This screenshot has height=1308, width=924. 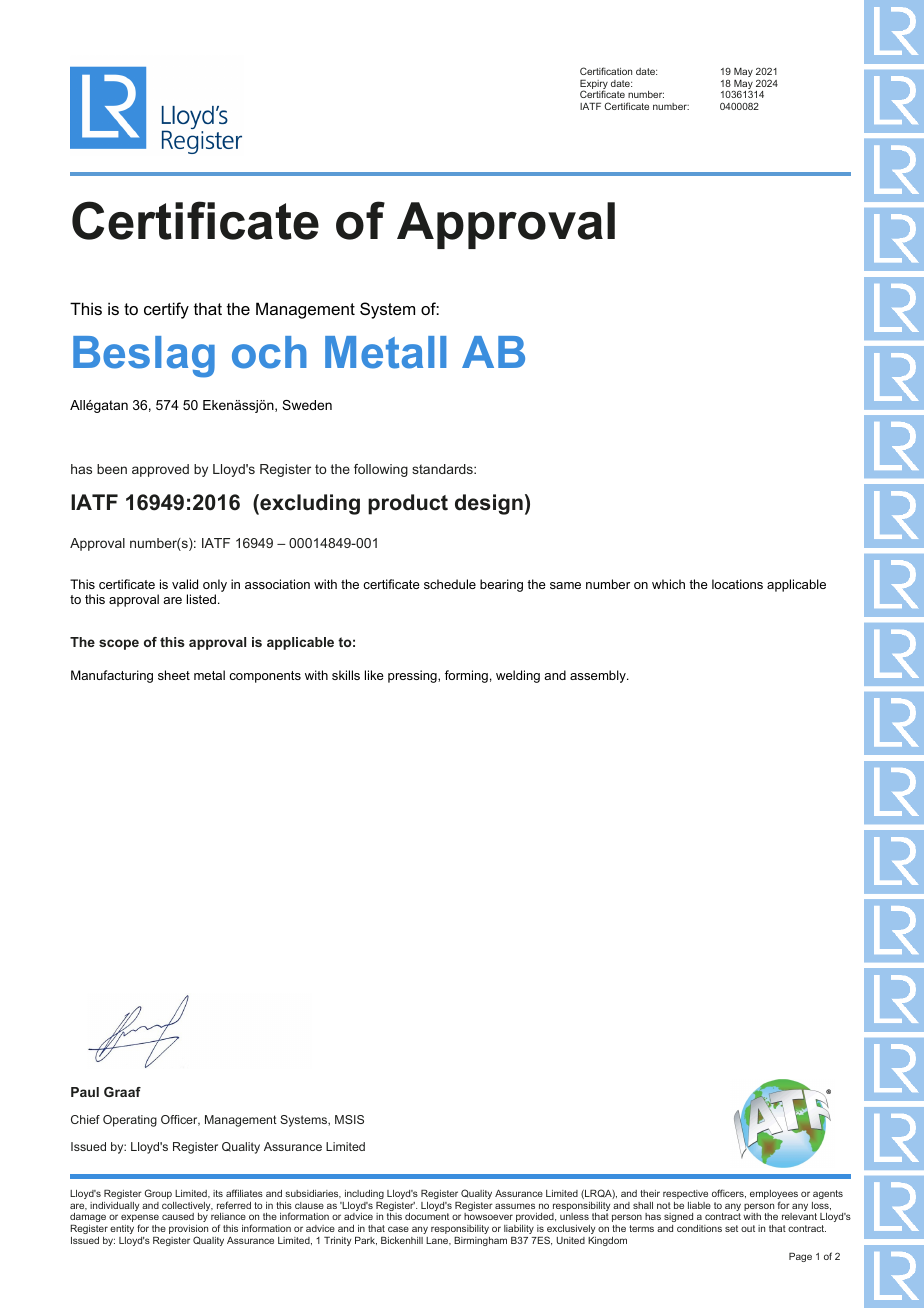 What do you see at coordinates (599, 676) in the screenshot?
I see `assembly` at bounding box center [599, 676].
